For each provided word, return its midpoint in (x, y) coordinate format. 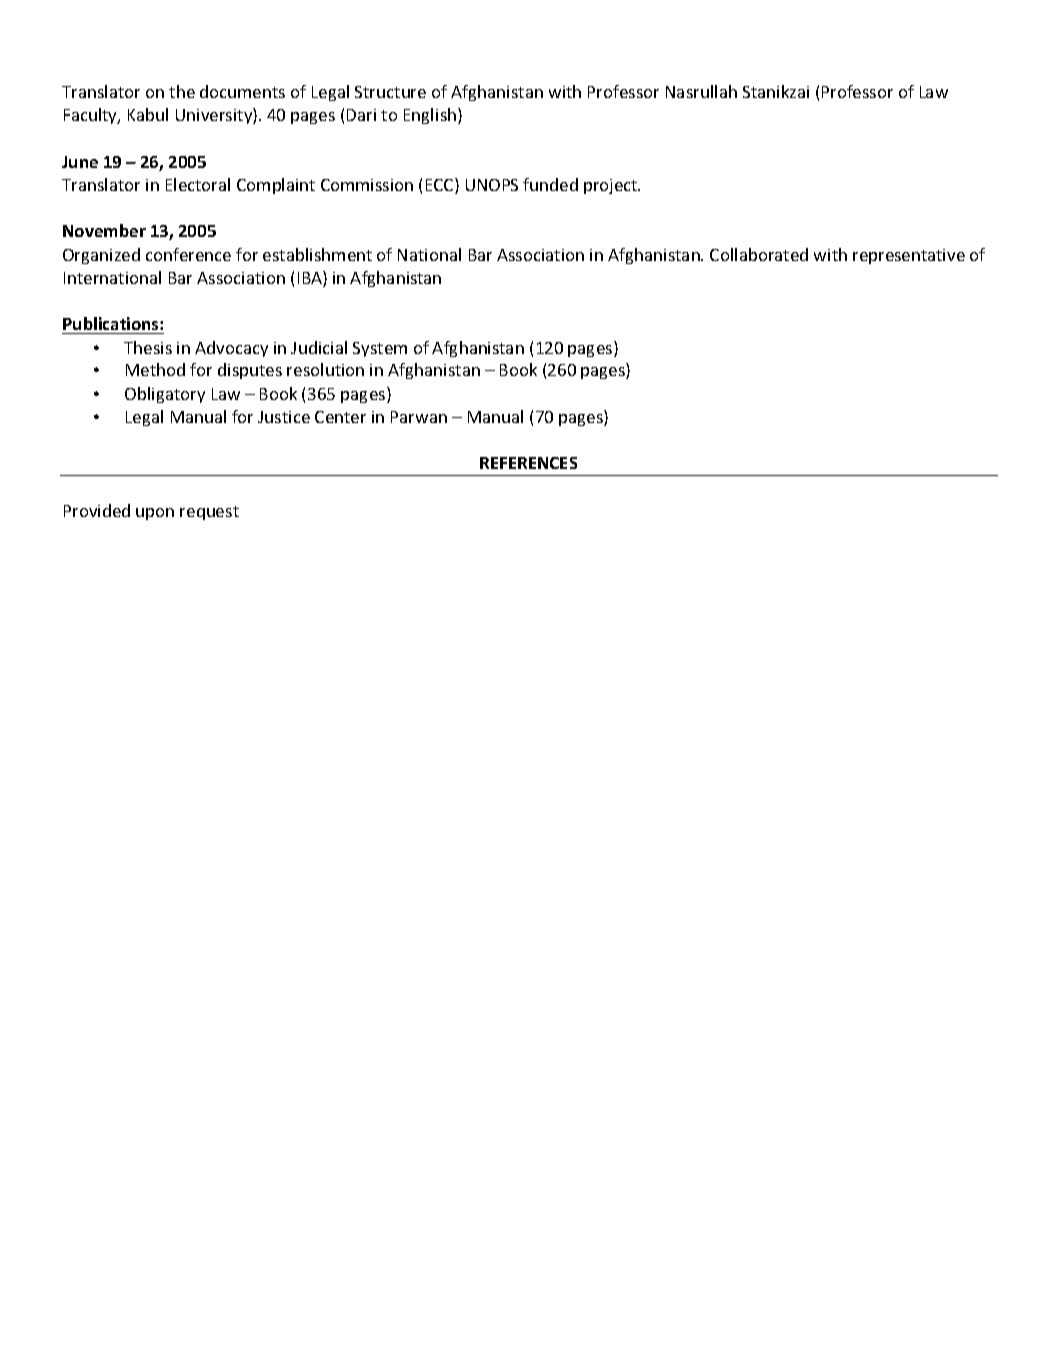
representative (909, 256)
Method (155, 369)
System (380, 349)
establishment (317, 254)
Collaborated (759, 254)
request (209, 513)
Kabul (148, 114)
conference (188, 254)
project (612, 186)
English (431, 116)
